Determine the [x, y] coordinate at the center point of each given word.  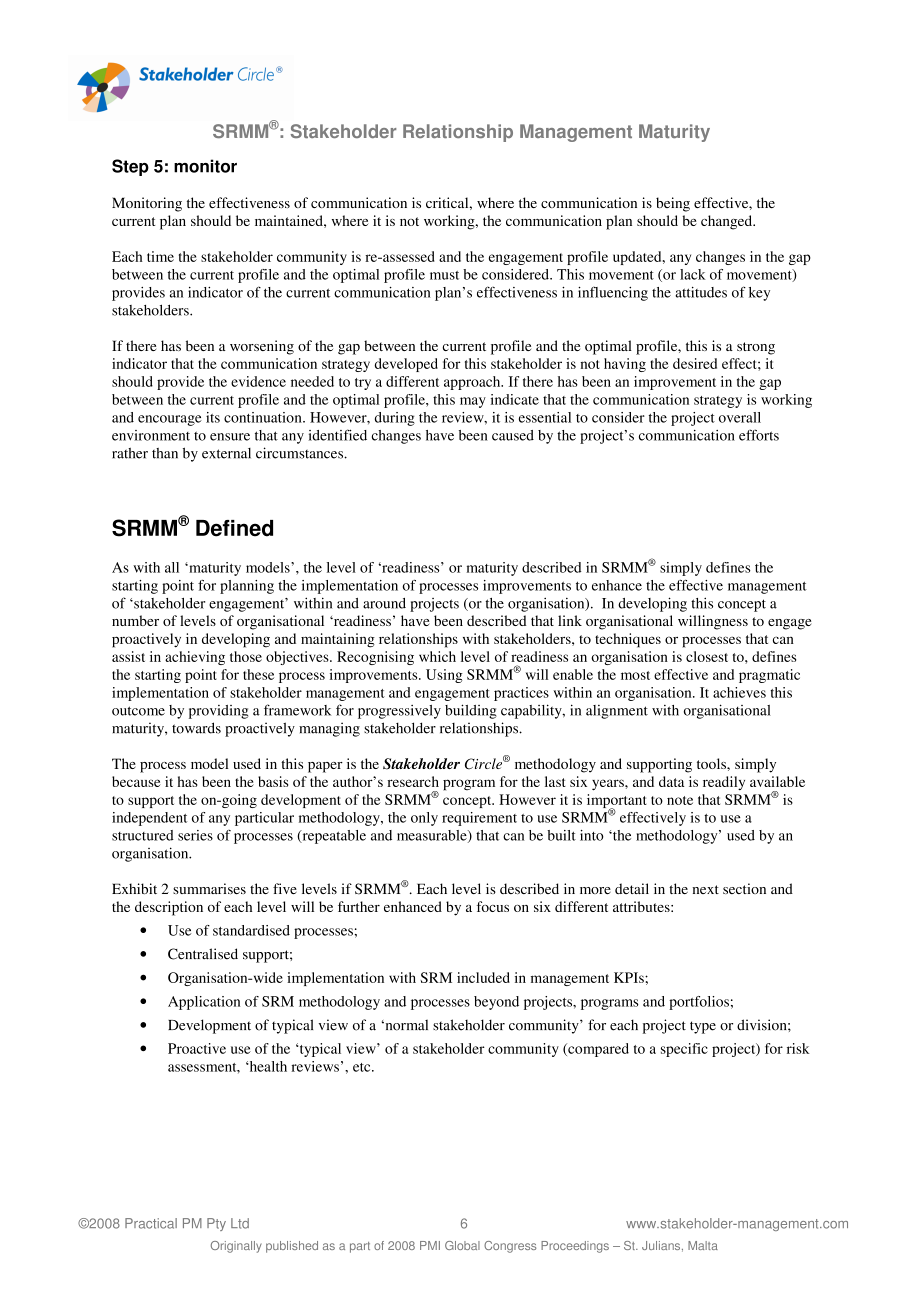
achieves [739, 692]
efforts [759, 435]
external [226, 453]
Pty [216, 1224]
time [160, 256]
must [444, 275]
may [473, 402]
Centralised [203, 954]
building [471, 711]
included [483, 977]
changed [728, 222]
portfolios [699, 1003]
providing [218, 712]
